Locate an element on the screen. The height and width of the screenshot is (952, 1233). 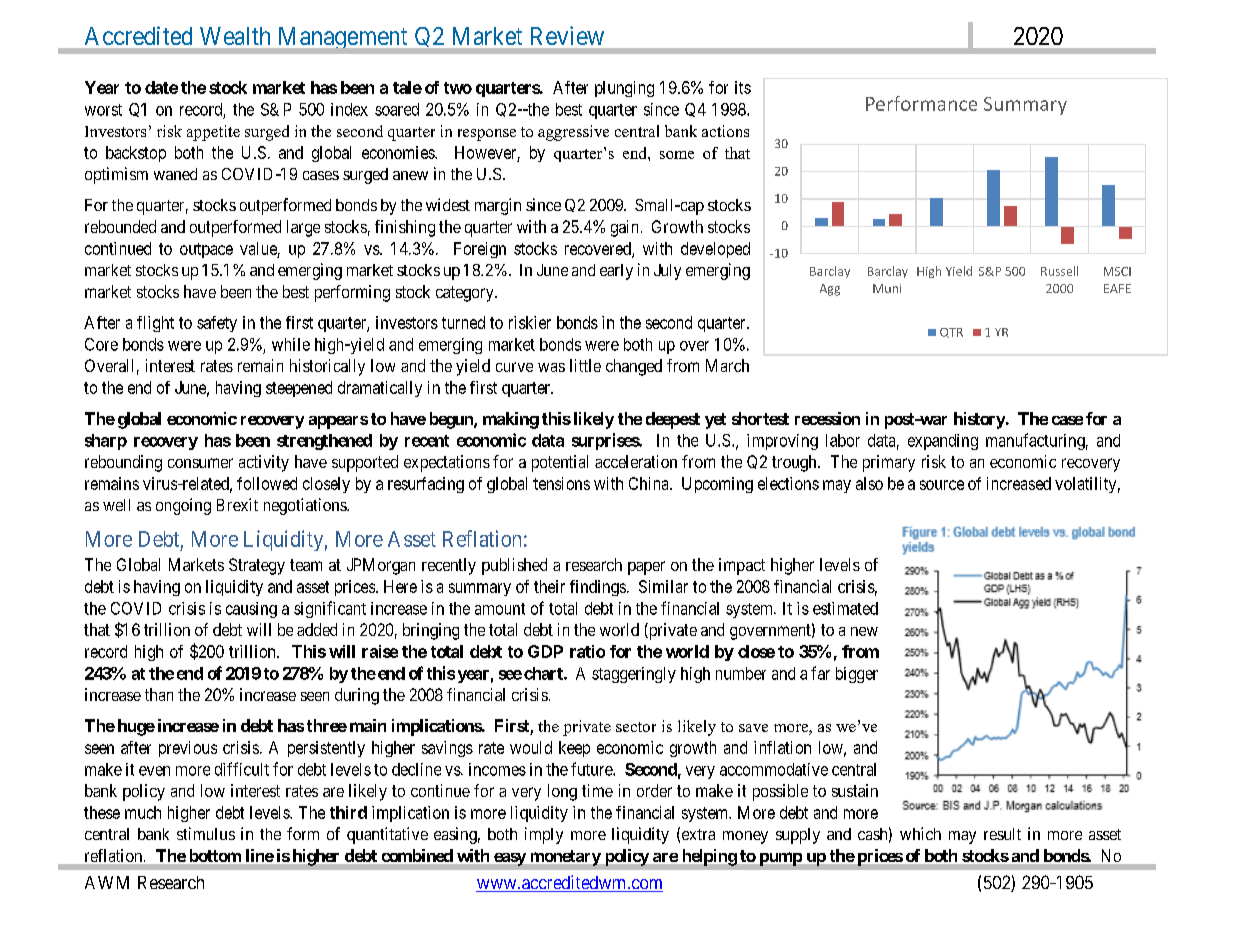
little is located at coordinates (585, 365).
